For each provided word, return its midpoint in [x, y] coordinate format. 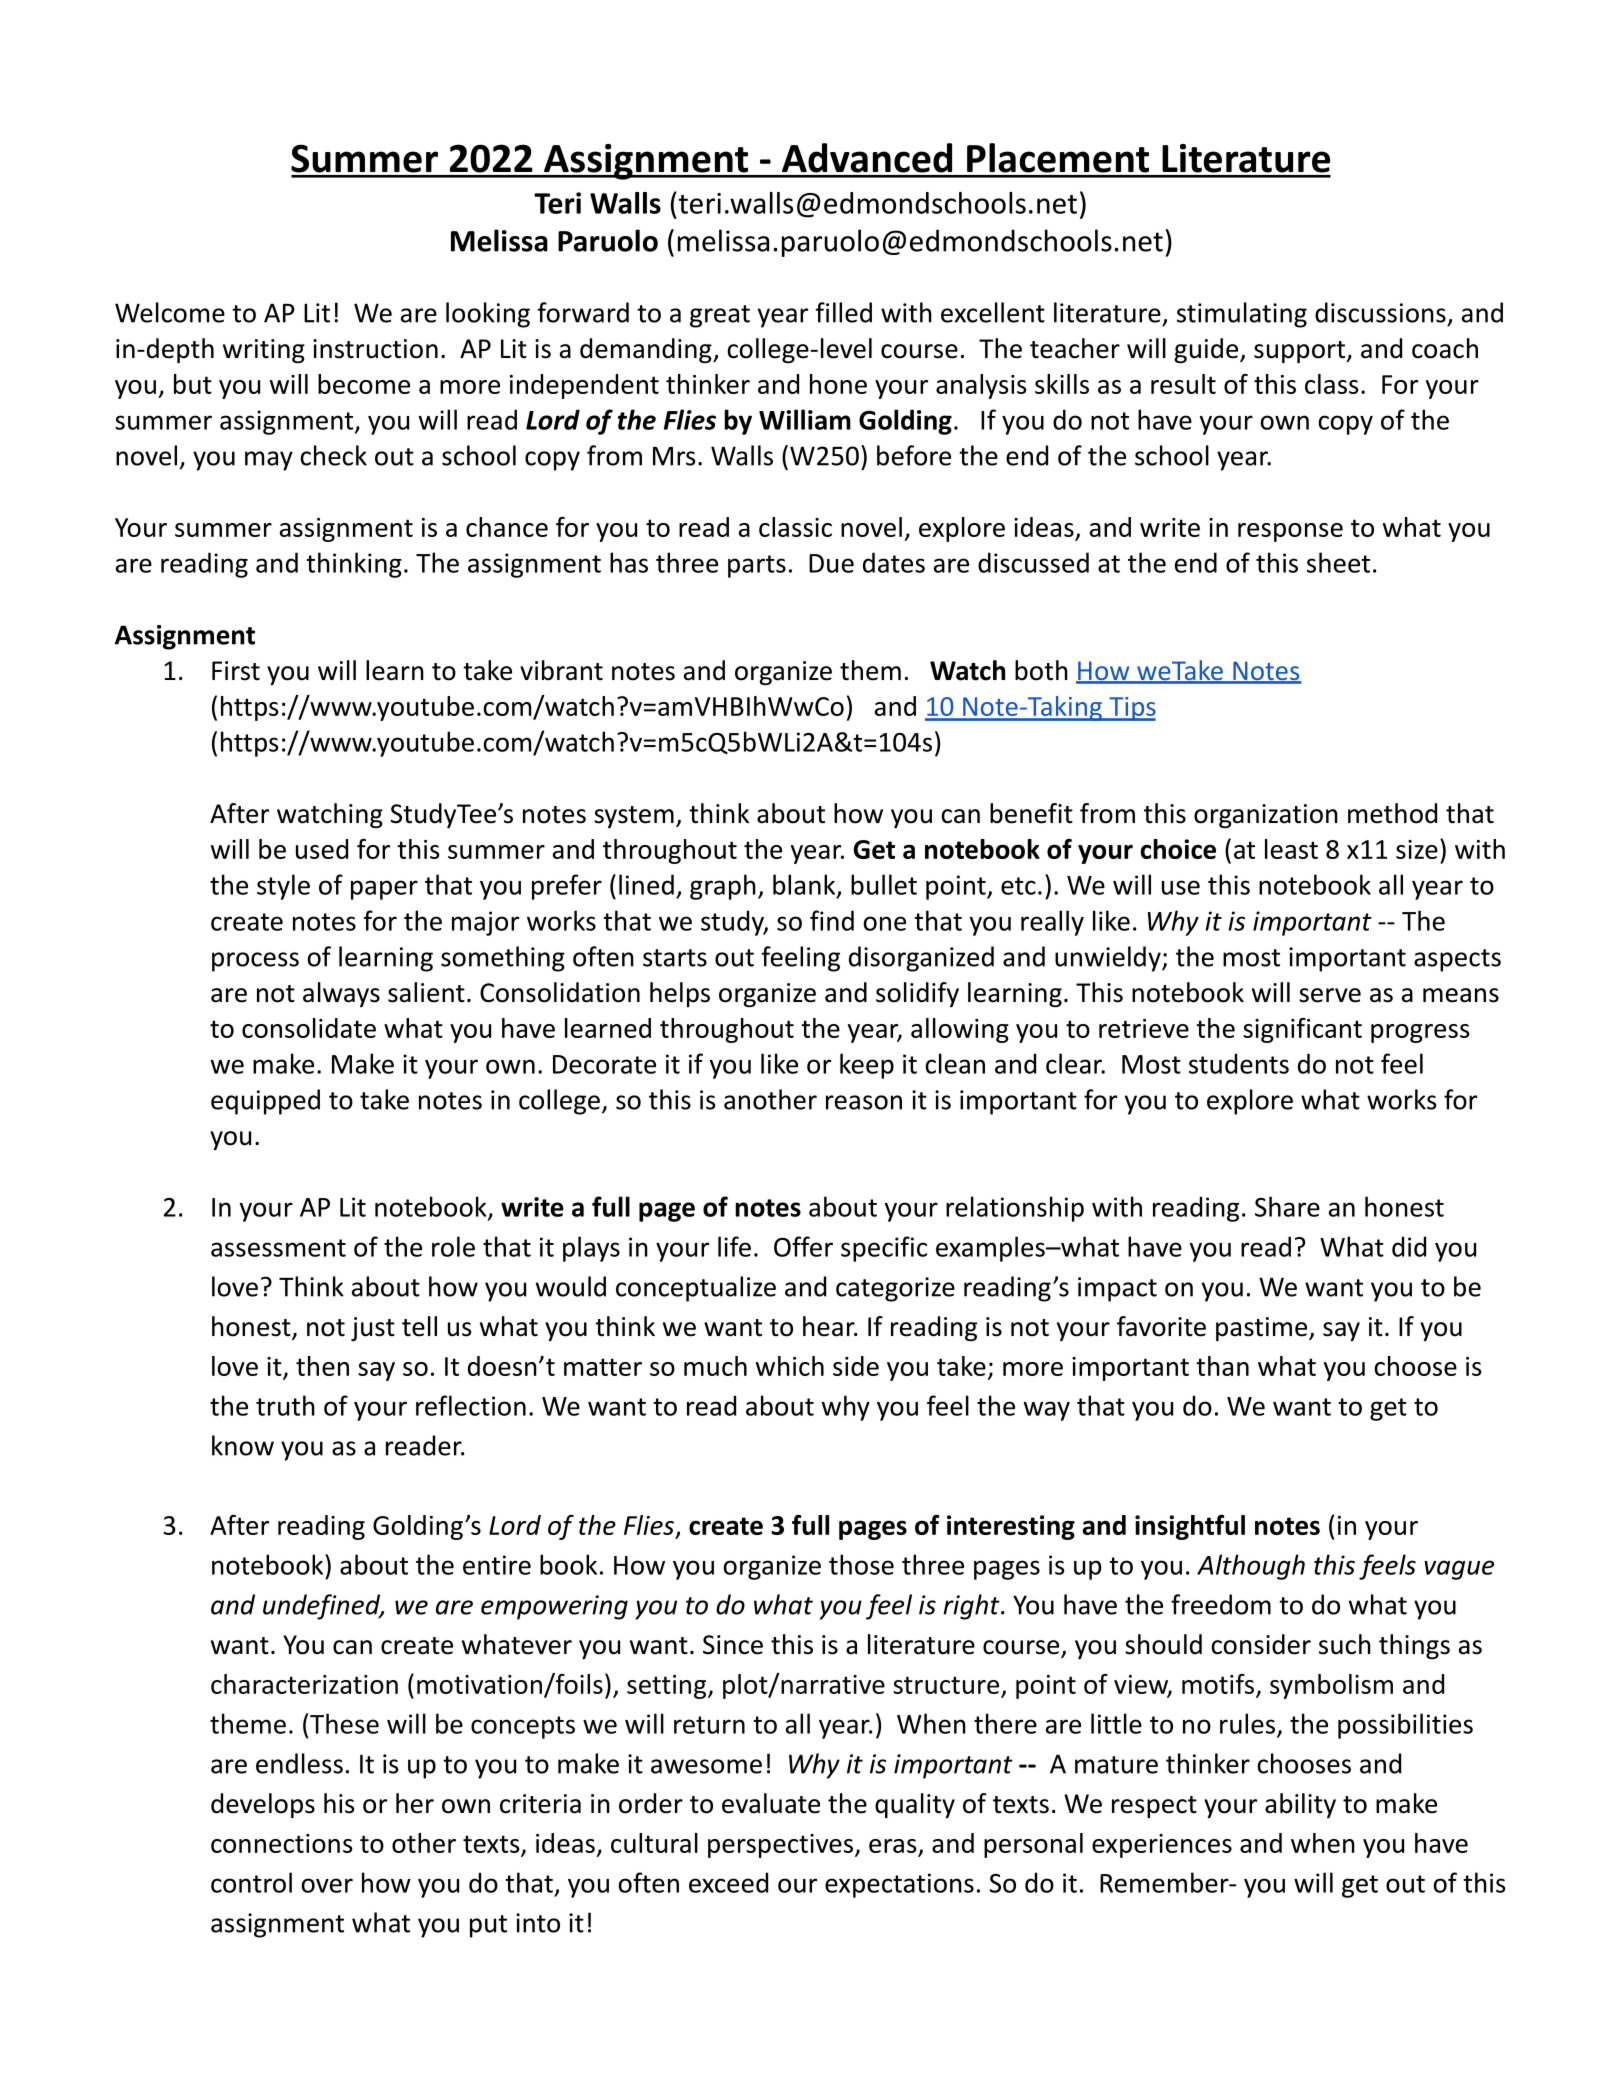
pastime [1263, 1329]
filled [843, 312]
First [236, 671]
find [832, 920]
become [364, 384]
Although [1251, 1567]
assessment [278, 1248]
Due [831, 563]
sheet [1338, 562]
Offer [803, 1246]
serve [1330, 995]
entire [497, 1565]
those [861, 1564]
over [327, 1885]
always [341, 994]
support [1300, 352]
